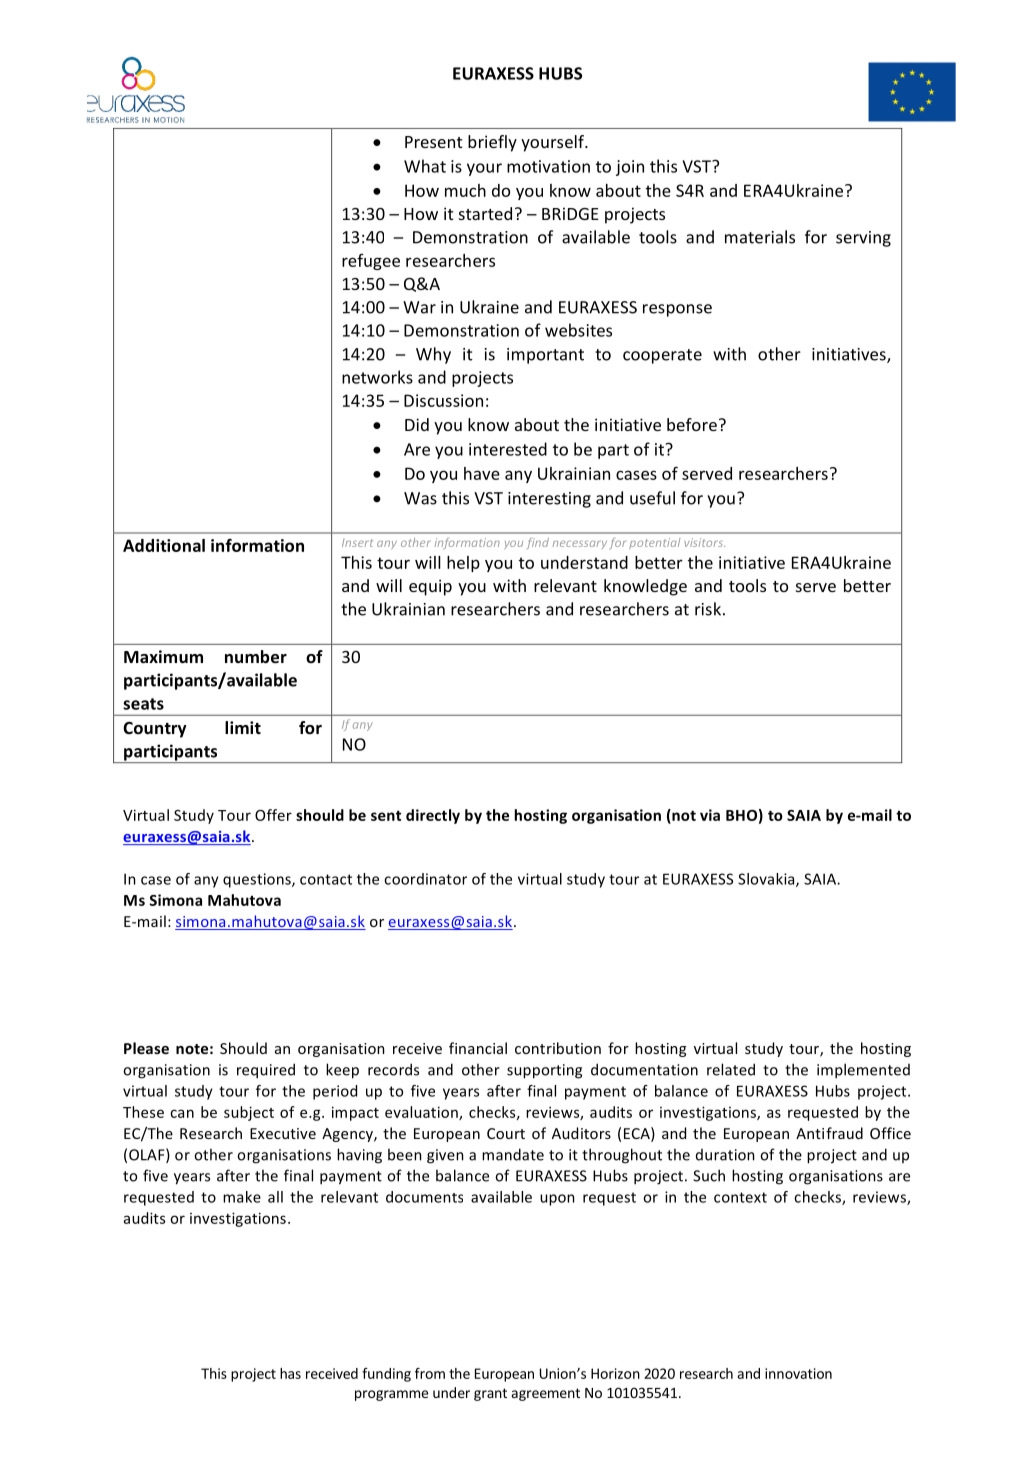 The image size is (1035, 1463). Describe the element at coordinates (290, 1373) in the screenshot. I see `has` at that location.
